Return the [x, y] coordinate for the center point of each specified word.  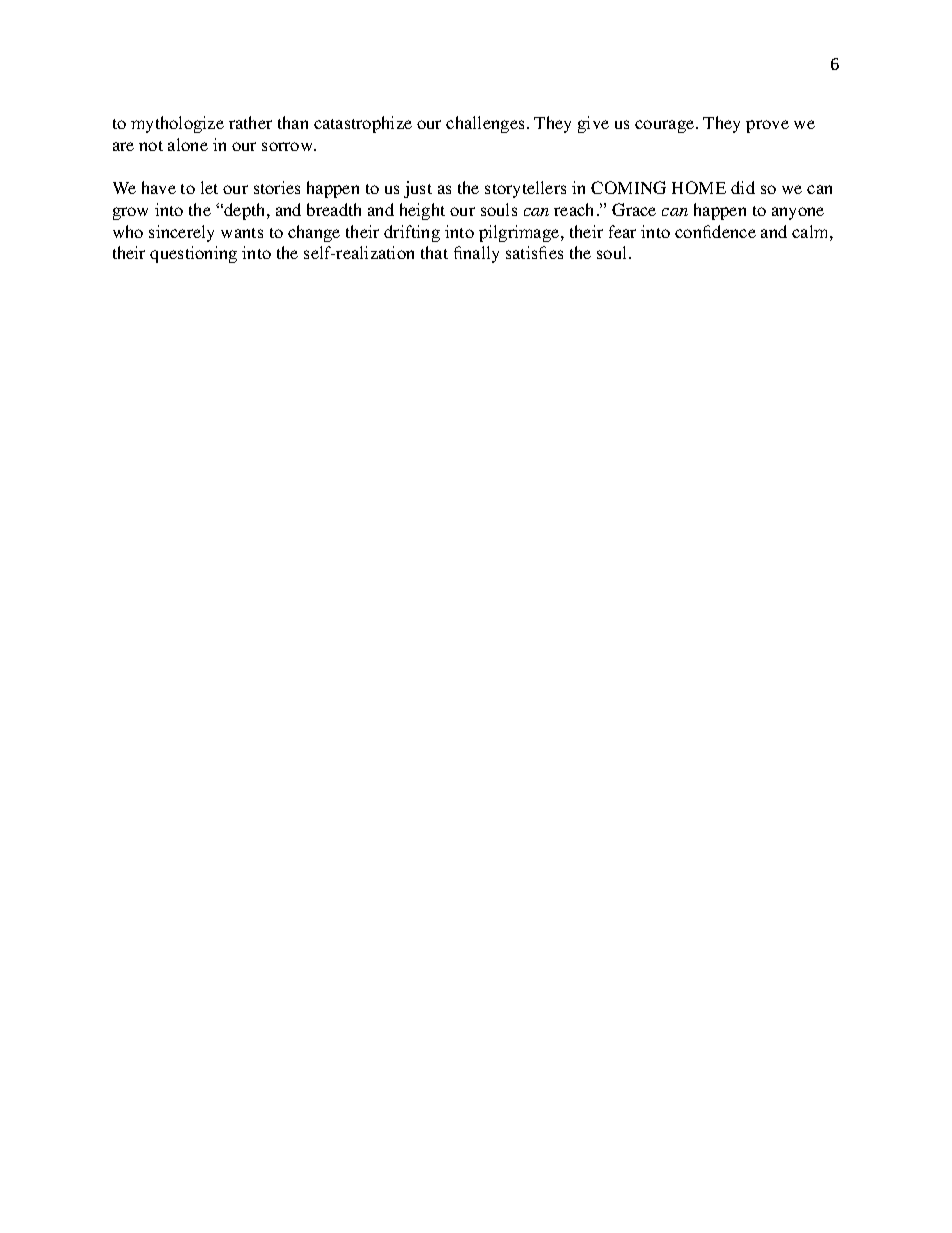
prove [767, 126]
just [418, 189]
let [209, 187]
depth [245, 211]
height [422, 211]
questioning [193, 254]
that [434, 252]
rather [250, 122]
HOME [699, 187]
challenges [485, 124]
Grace [634, 209]
